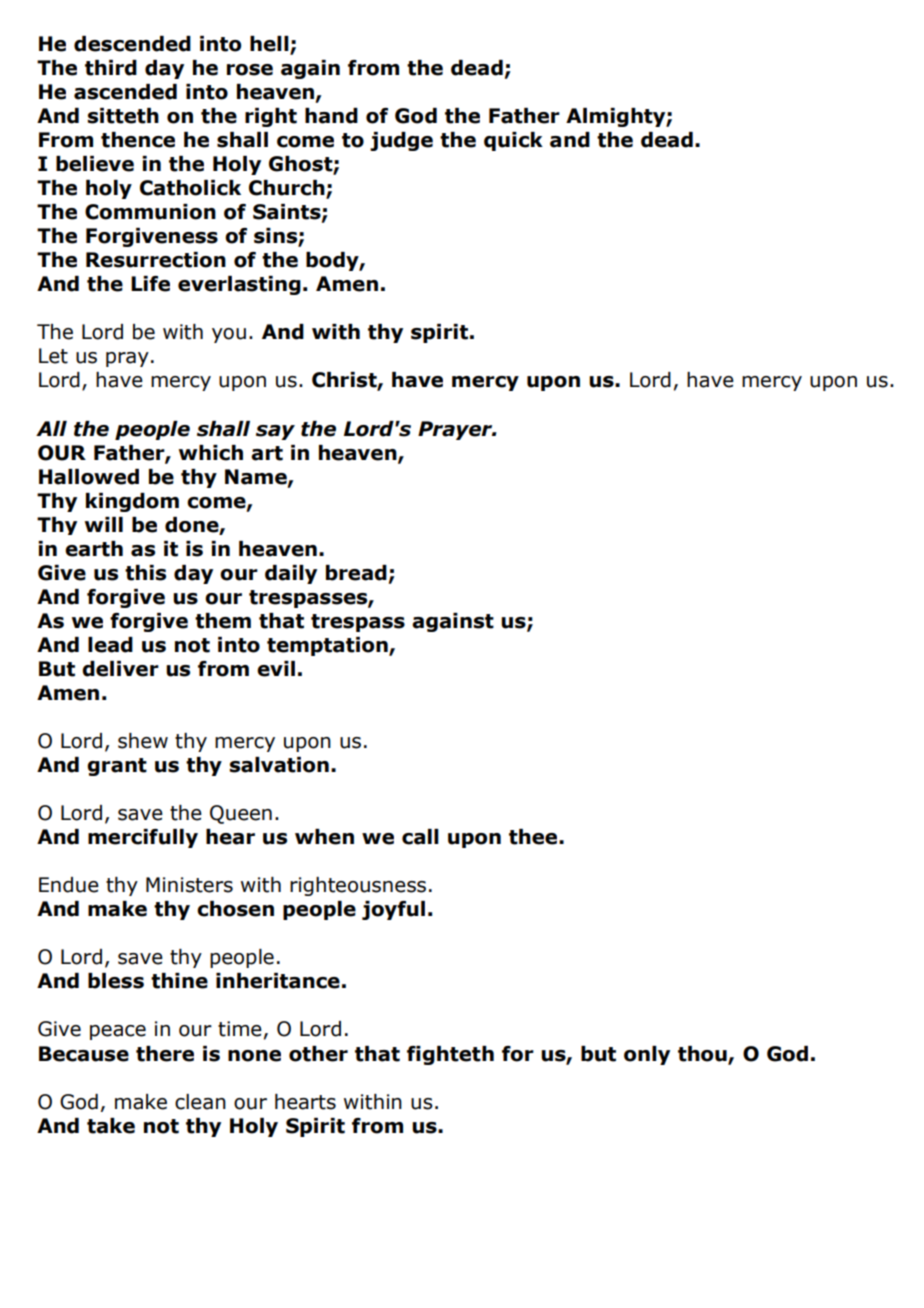  Describe the element at coordinates (331, 116) in the page. I see `hand` at that location.
